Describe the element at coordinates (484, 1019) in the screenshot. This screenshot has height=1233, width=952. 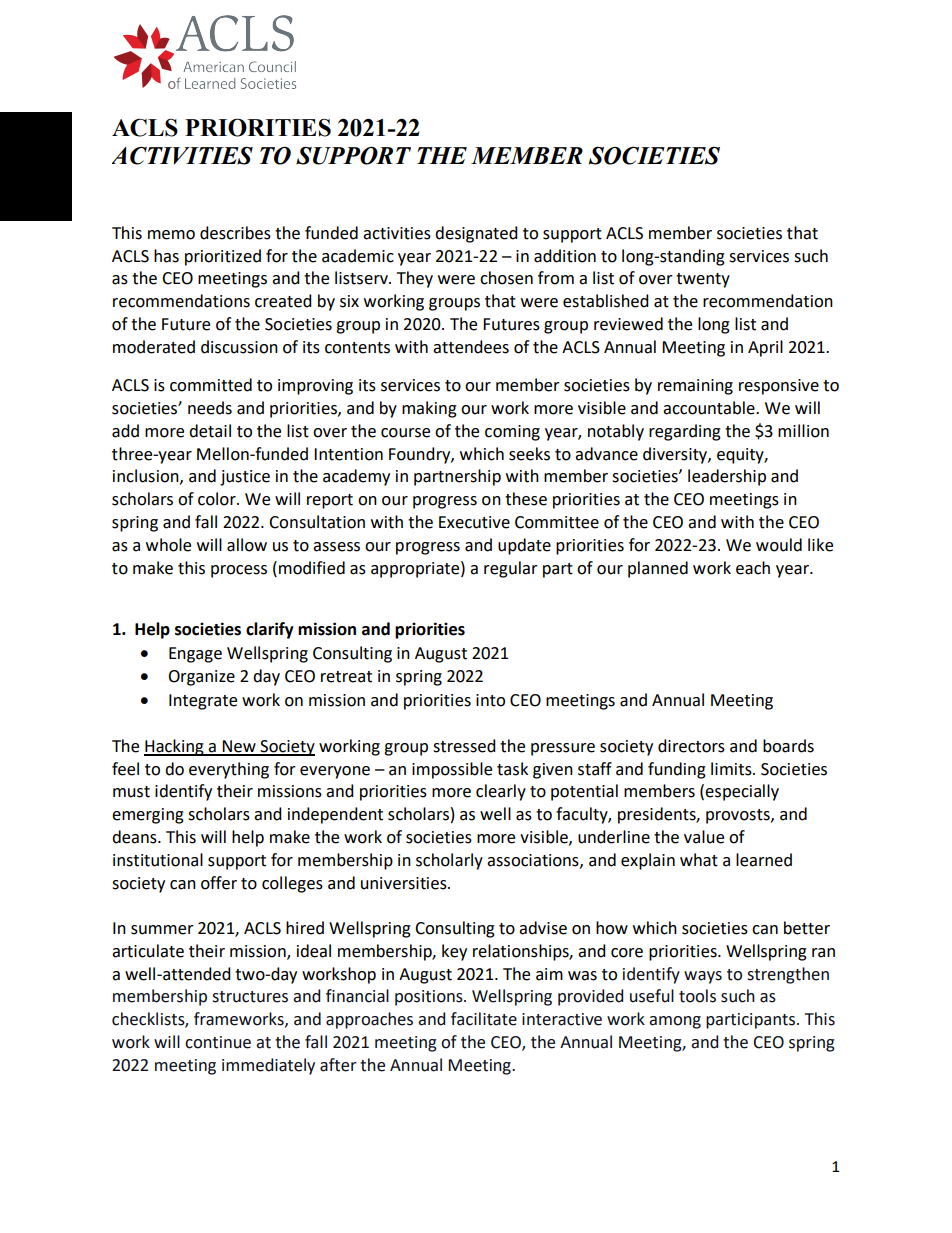
I see `facilitate` at that location.
